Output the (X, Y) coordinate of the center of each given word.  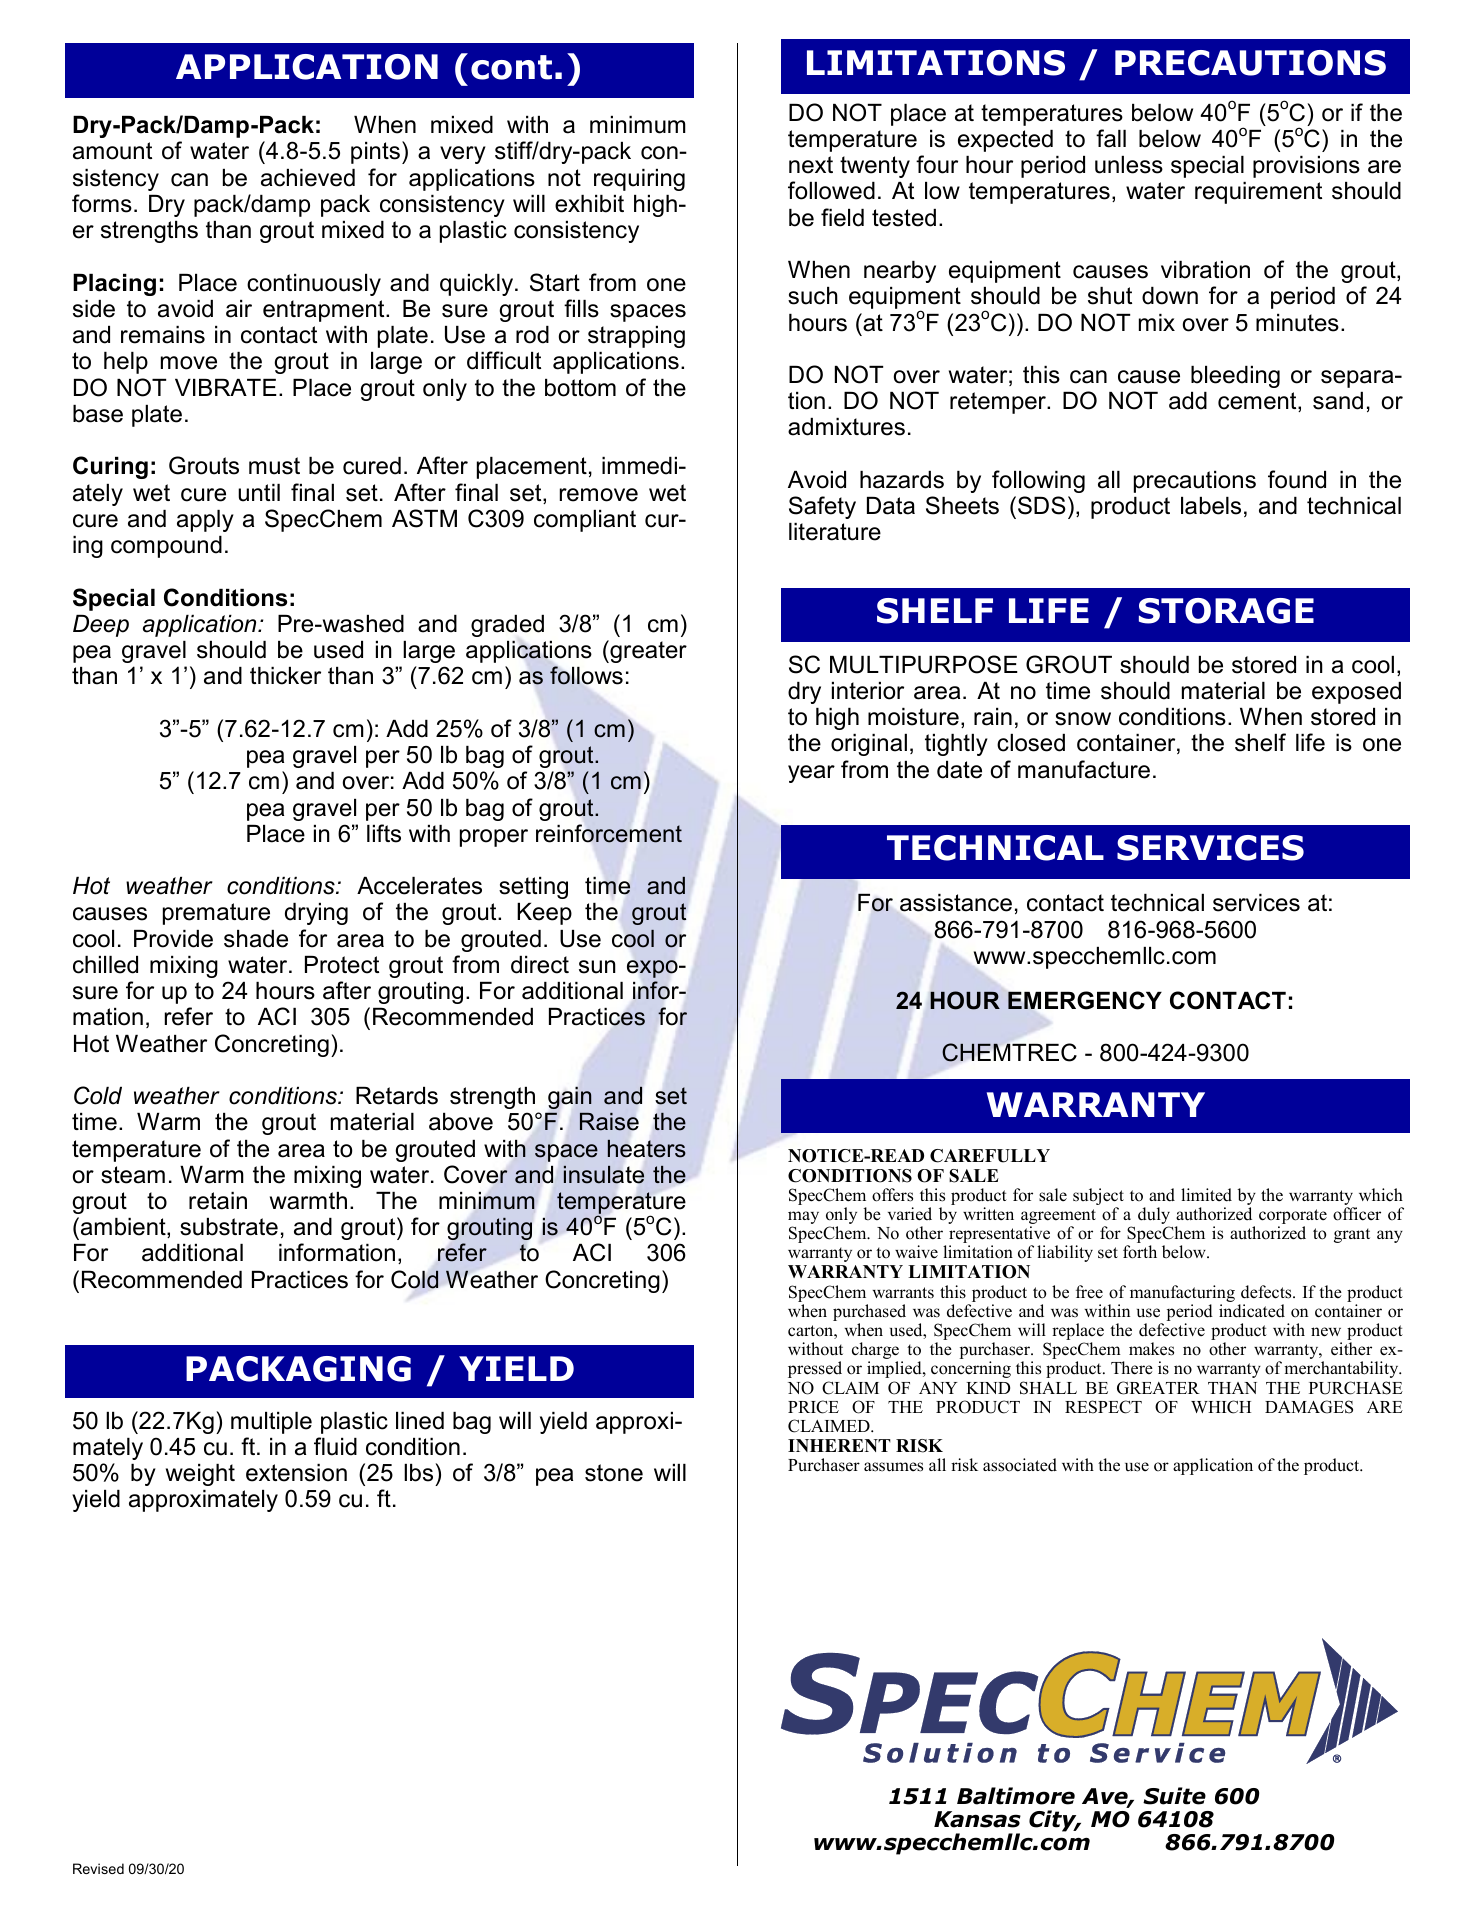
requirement (1258, 193)
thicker (285, 676)
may (803, 1219)
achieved (308, 178)
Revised (98, 1868)
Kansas (977, 1819)
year (811, 774)
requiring (639, 180)
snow (1083, 719)
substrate (229, 1227)
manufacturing (1182, 1295)
